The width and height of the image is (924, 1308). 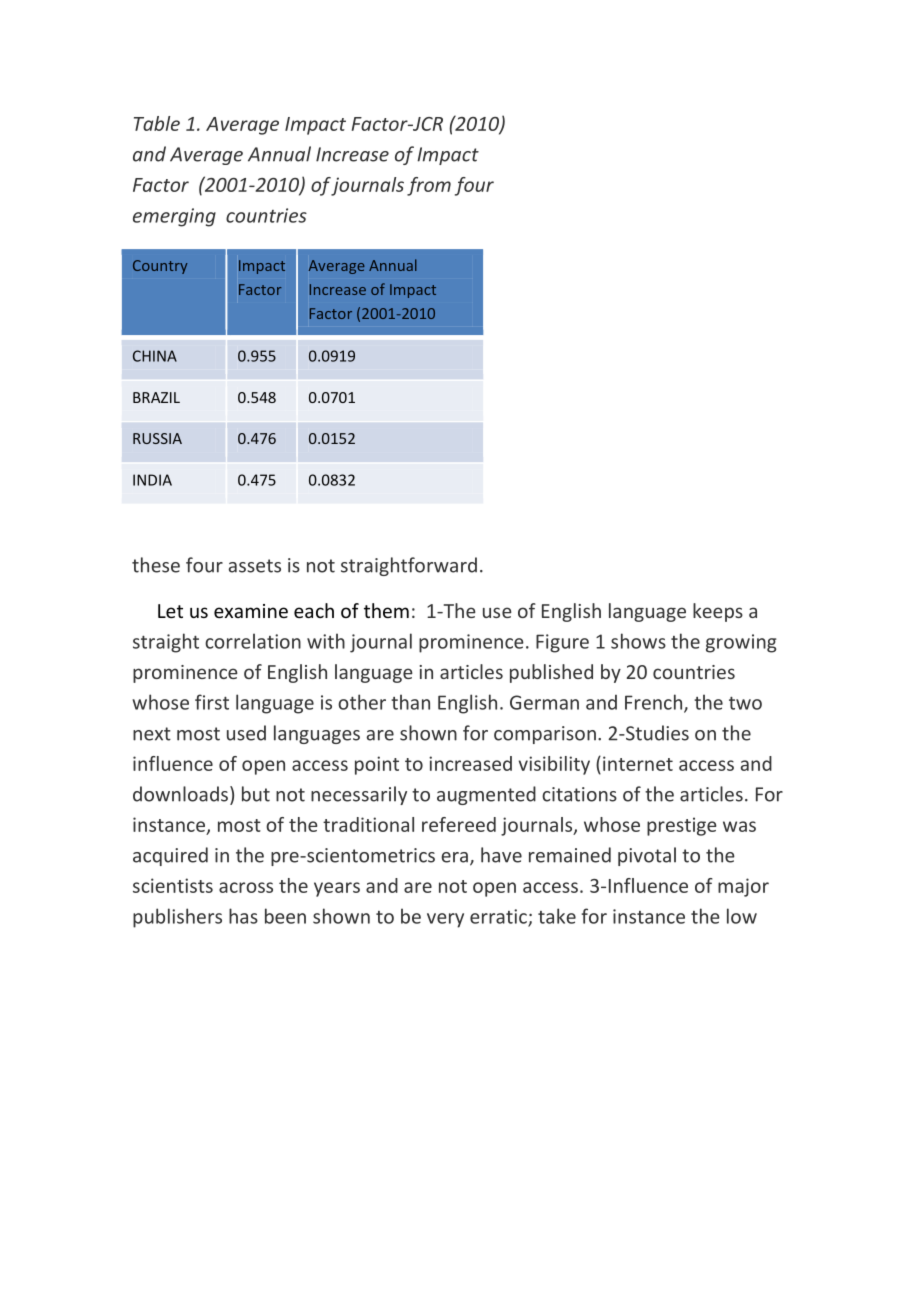 I want to click on keeps, so click(x=718, y=612).
